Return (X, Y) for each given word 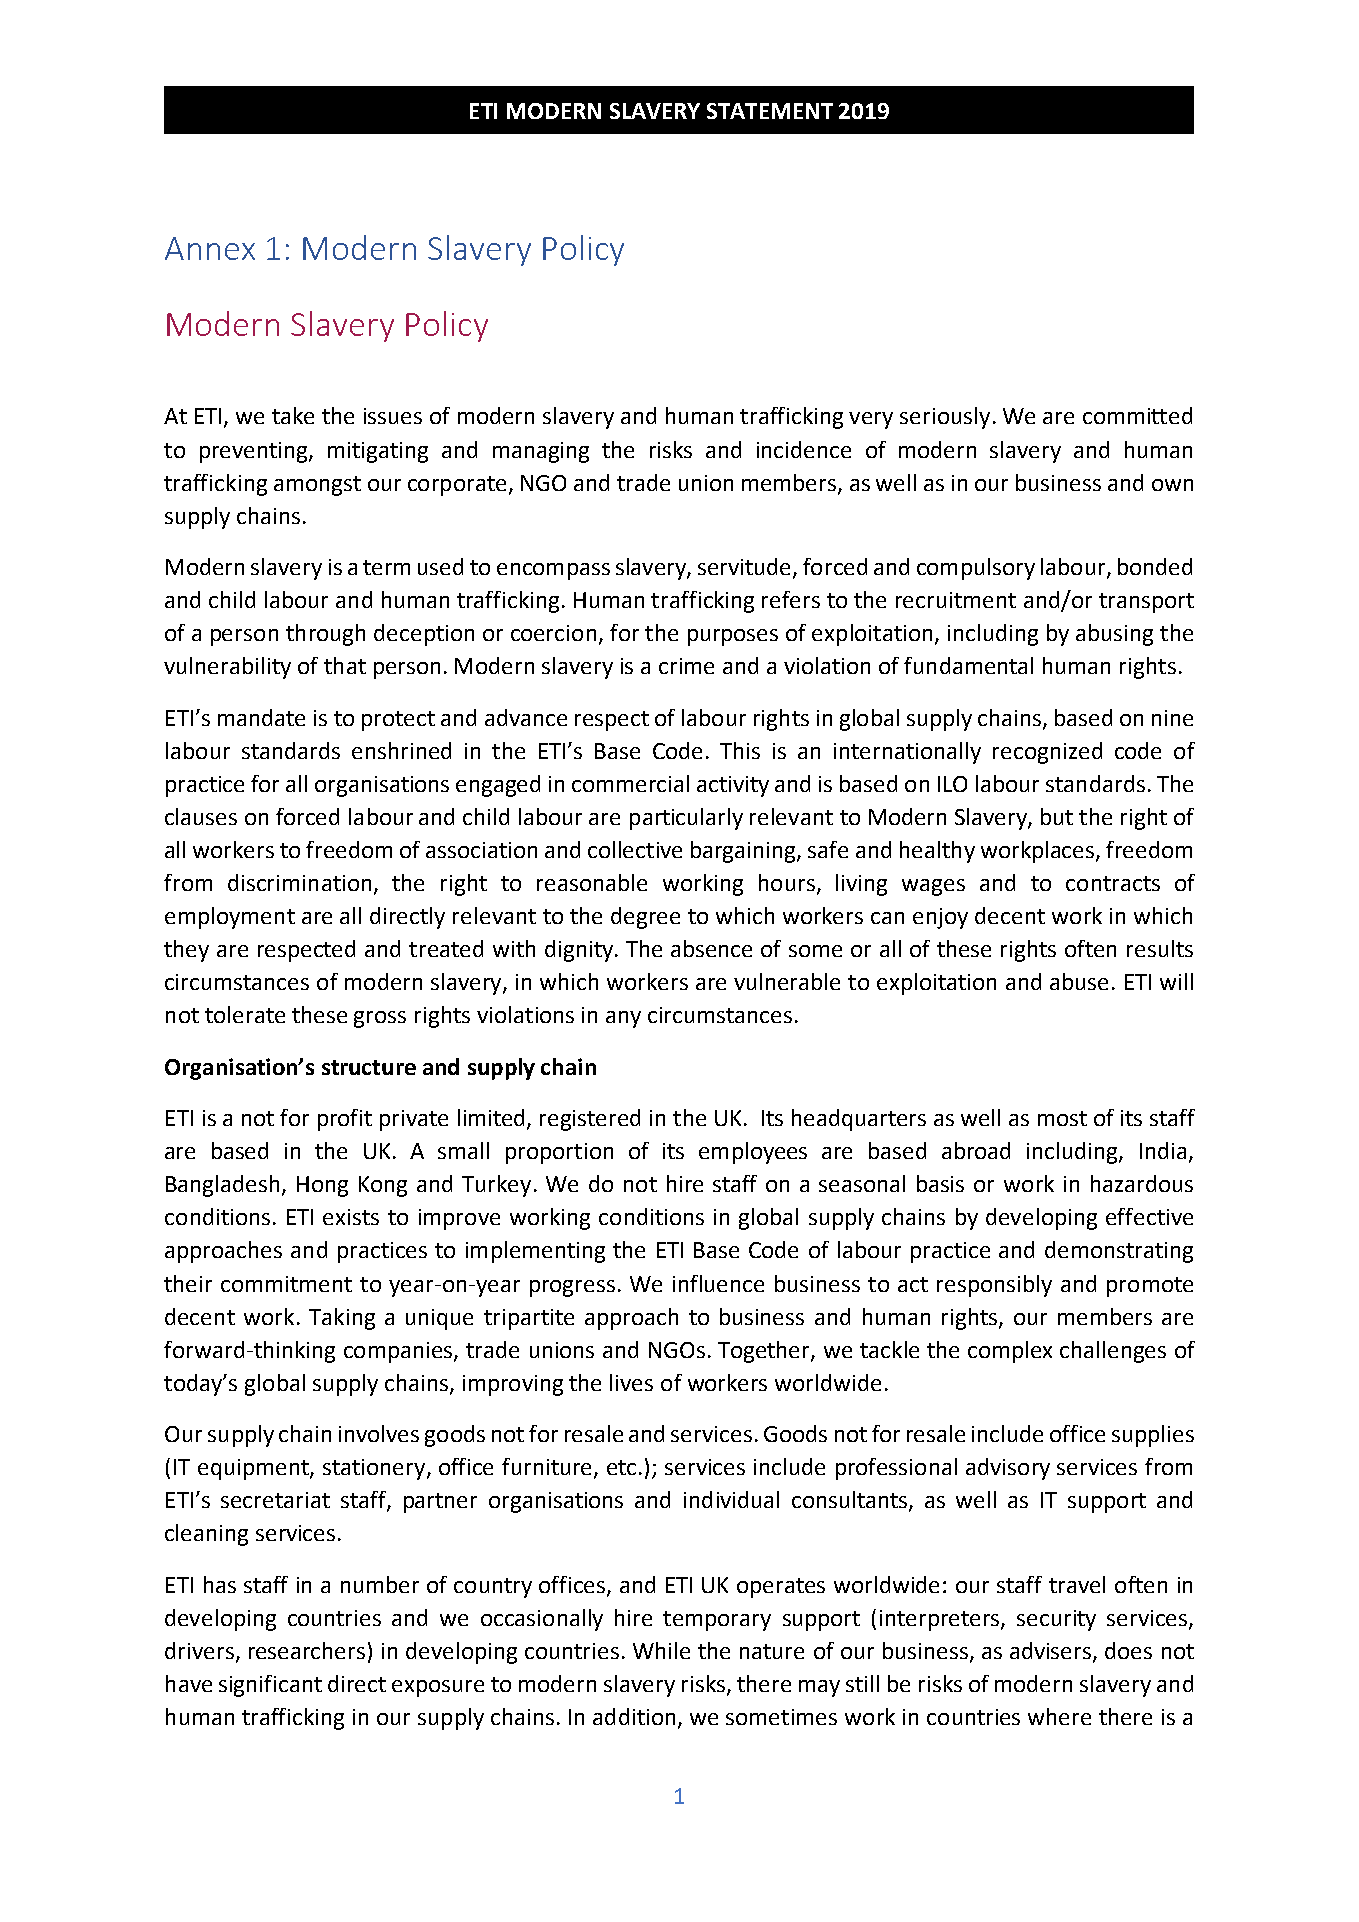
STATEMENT (770, 111)
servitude (746, 568)
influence (718, 1283)
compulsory (976, 569)
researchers (307, 1650)
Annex (210, 248)
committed (1137, 415)
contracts (1113, 883)
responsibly (994, 1286)
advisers (1052, 1652)
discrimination (299, 882)
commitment (286, 1284)
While (661, 1650)
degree (645, 918)
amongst (317, 486)
